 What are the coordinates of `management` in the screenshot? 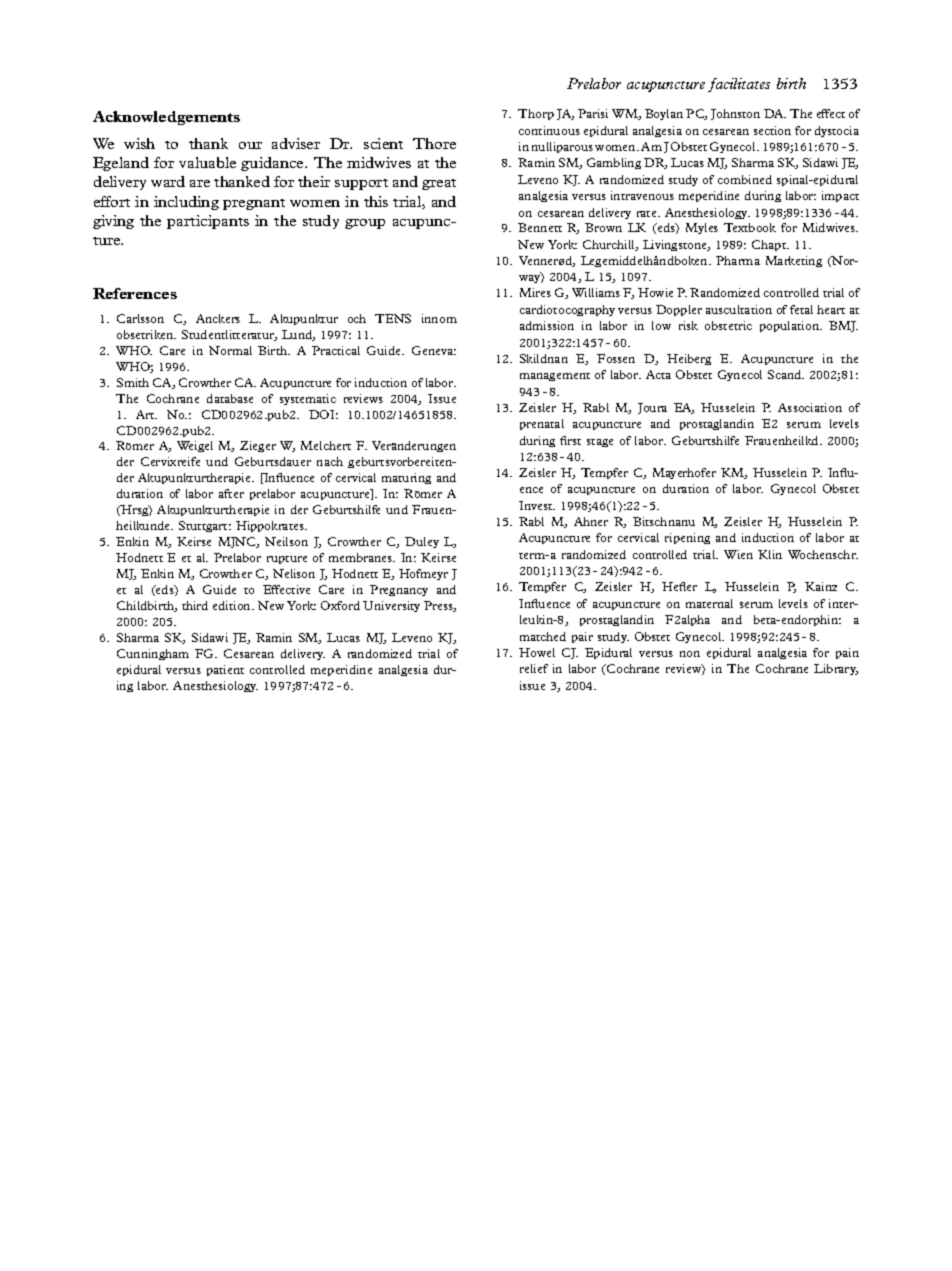 It's located at (555, 377).
